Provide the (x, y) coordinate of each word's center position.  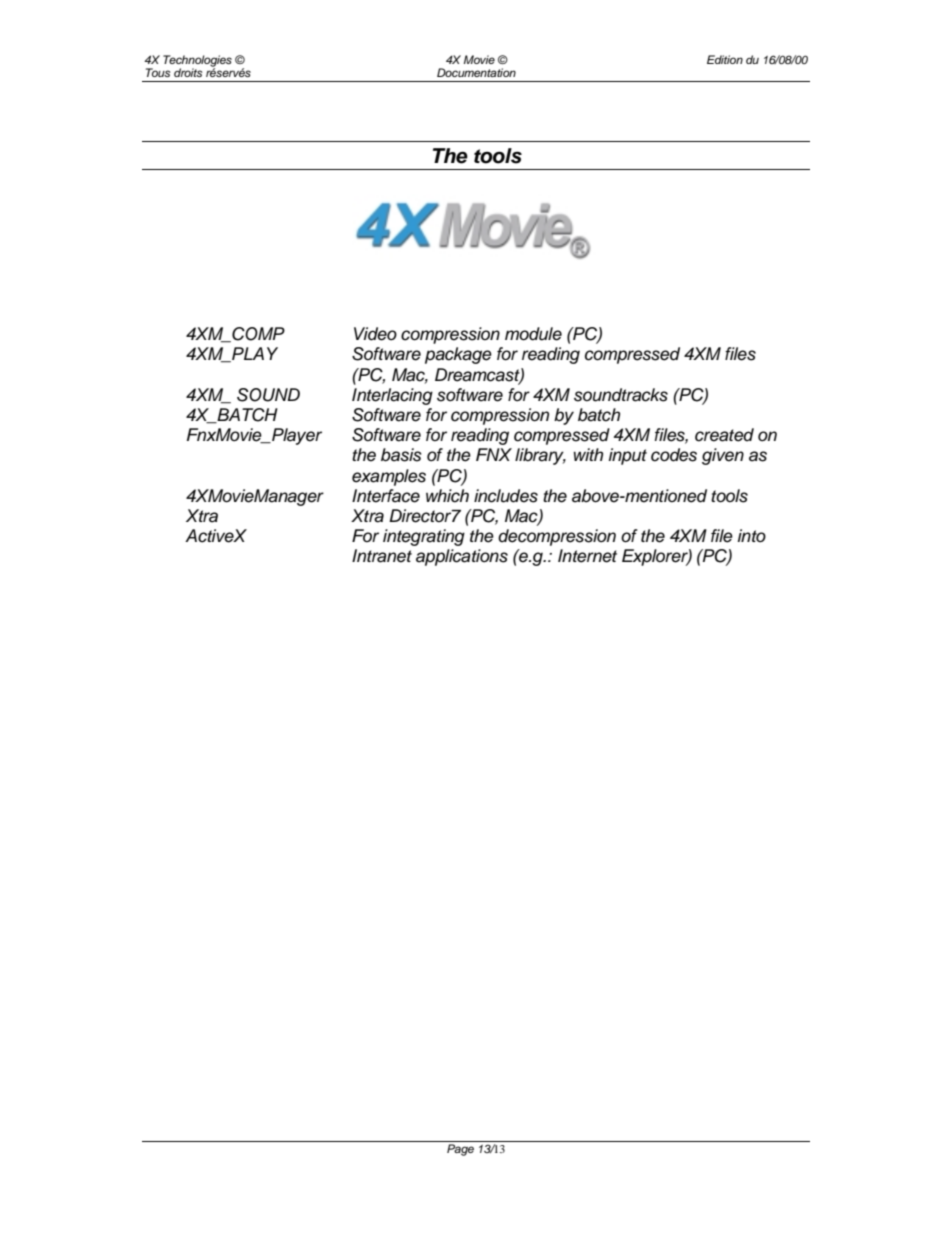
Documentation (476, 72)
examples (389, 477)
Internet (587, 556)
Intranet (382, 556)
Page (460, 1150)
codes (674, 455)
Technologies (197, 62)
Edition (725, 59)
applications (462, 557)
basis (401, 455)
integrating (424, 537)
